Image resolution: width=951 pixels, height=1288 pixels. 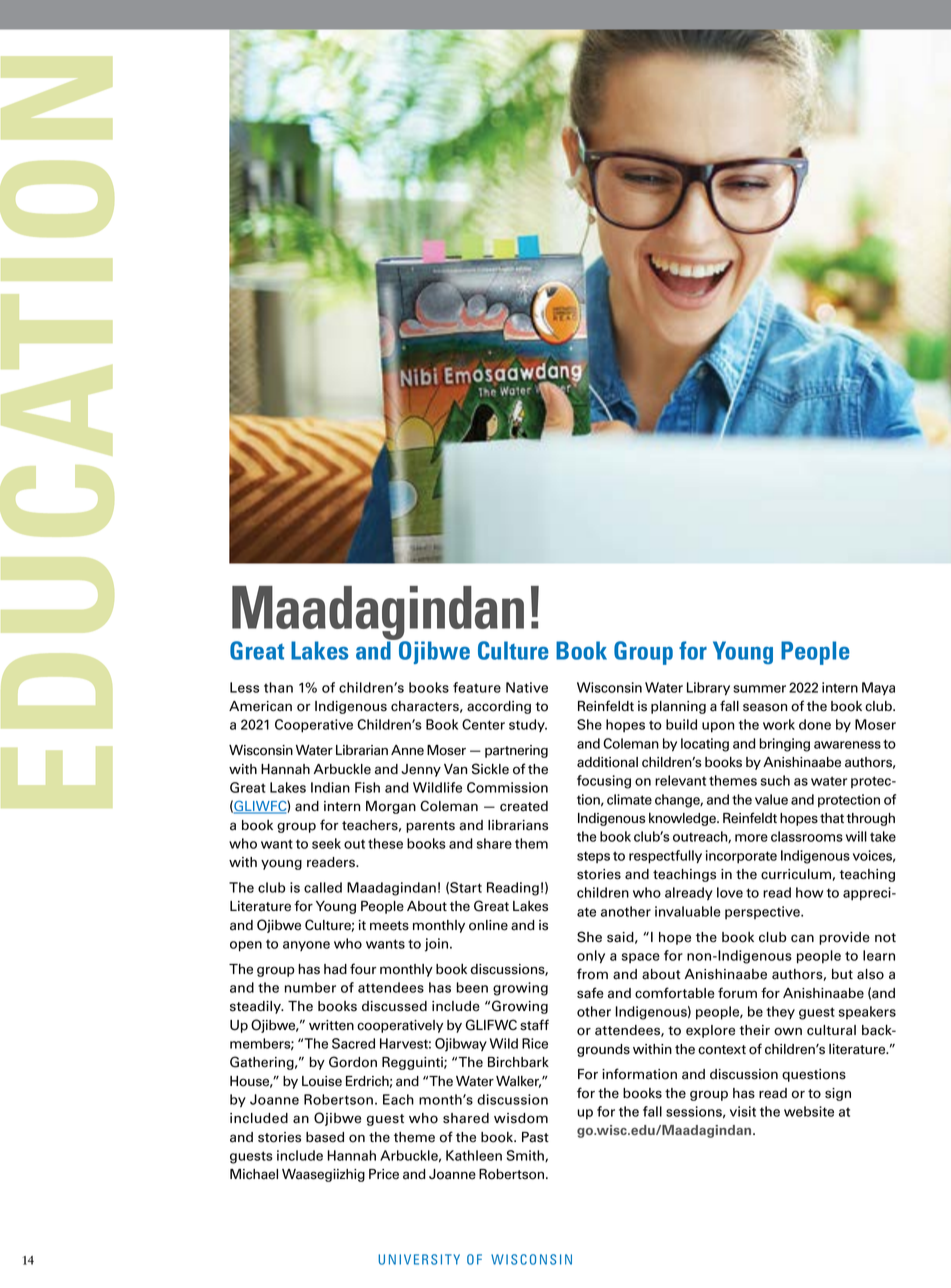 I want to click on only, so click(x=591, y=957).
